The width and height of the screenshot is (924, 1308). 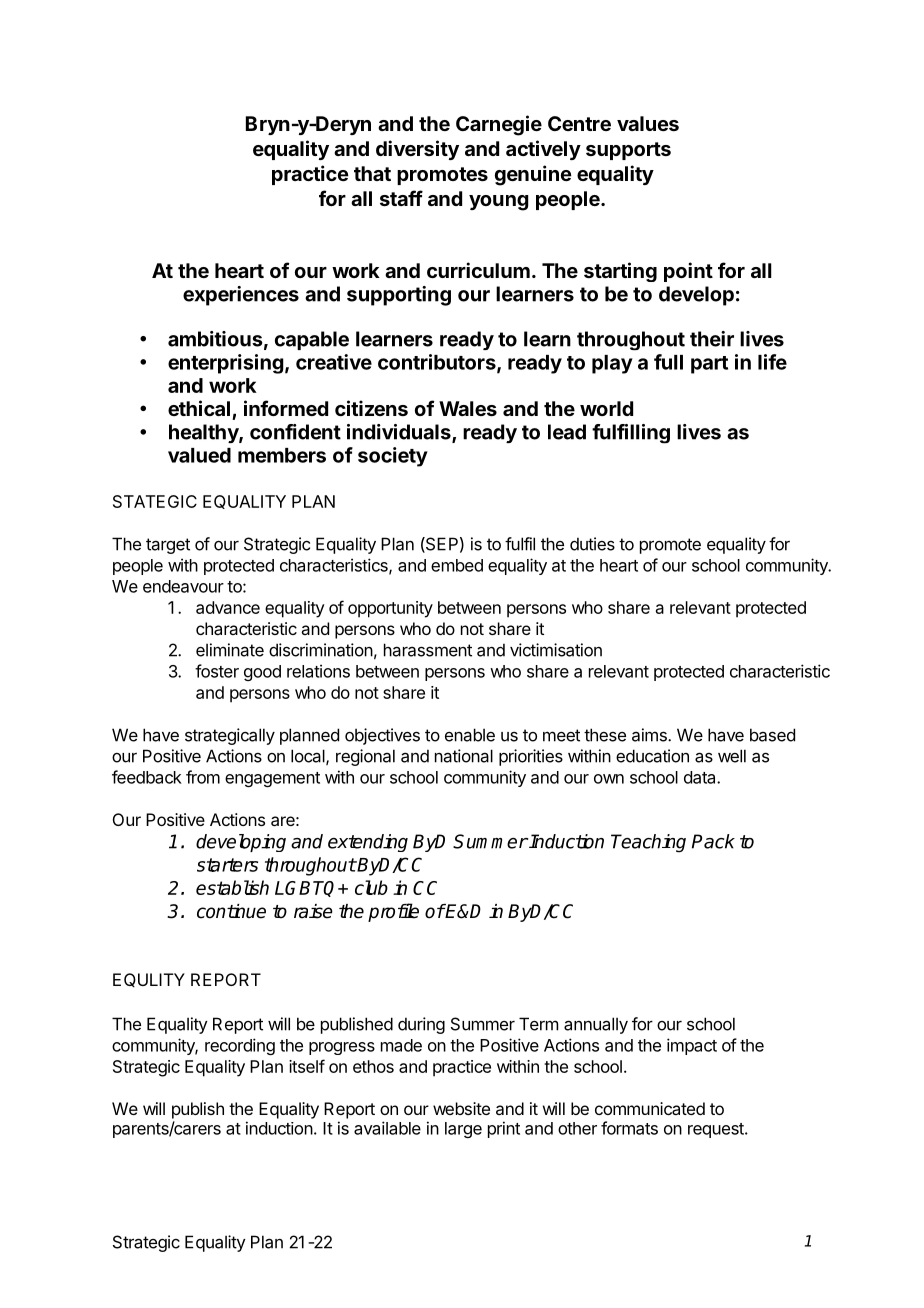 I want to click on aims, so click(x=650, y=735).
